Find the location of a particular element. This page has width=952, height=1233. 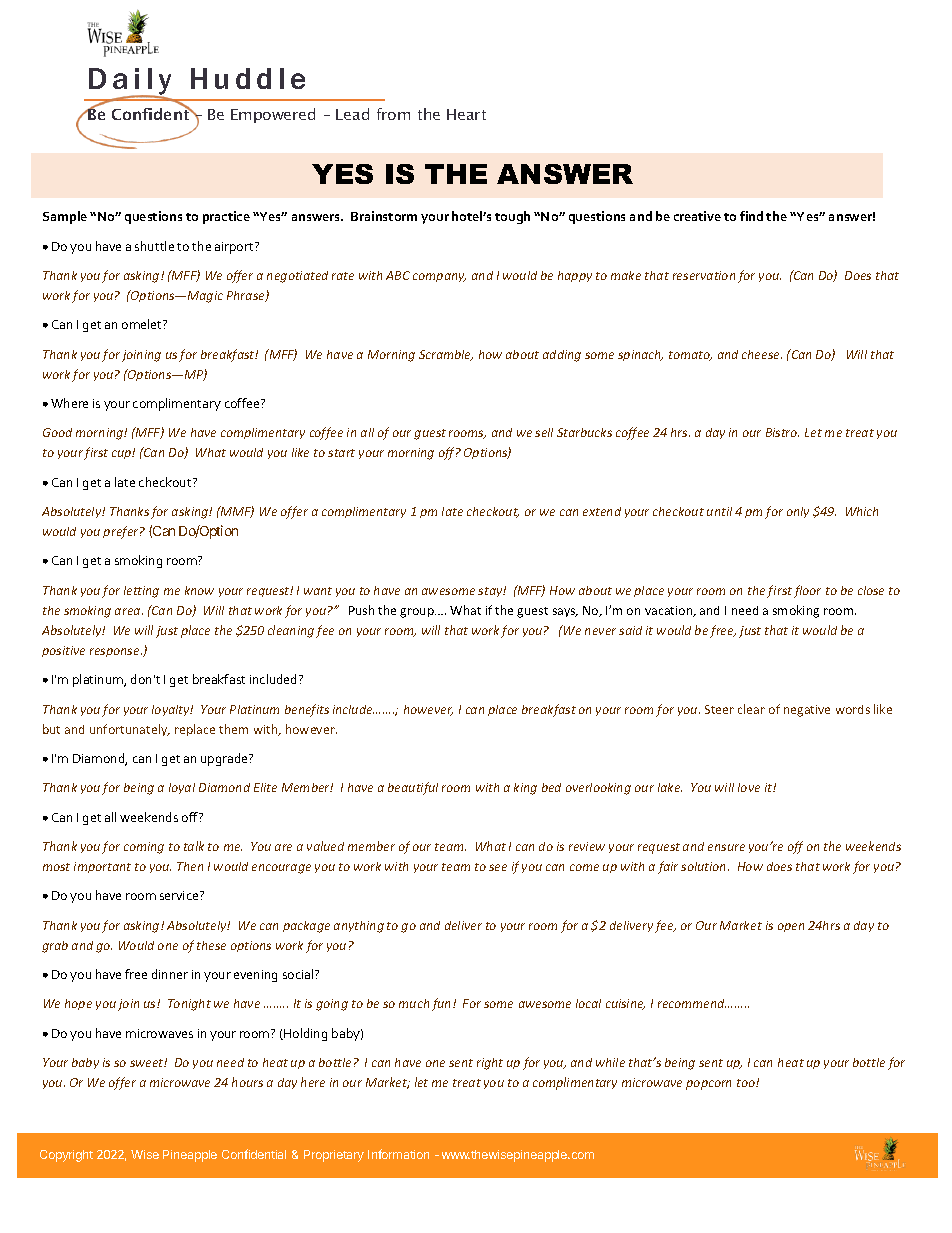

response is located at coordinates (116, 652).
